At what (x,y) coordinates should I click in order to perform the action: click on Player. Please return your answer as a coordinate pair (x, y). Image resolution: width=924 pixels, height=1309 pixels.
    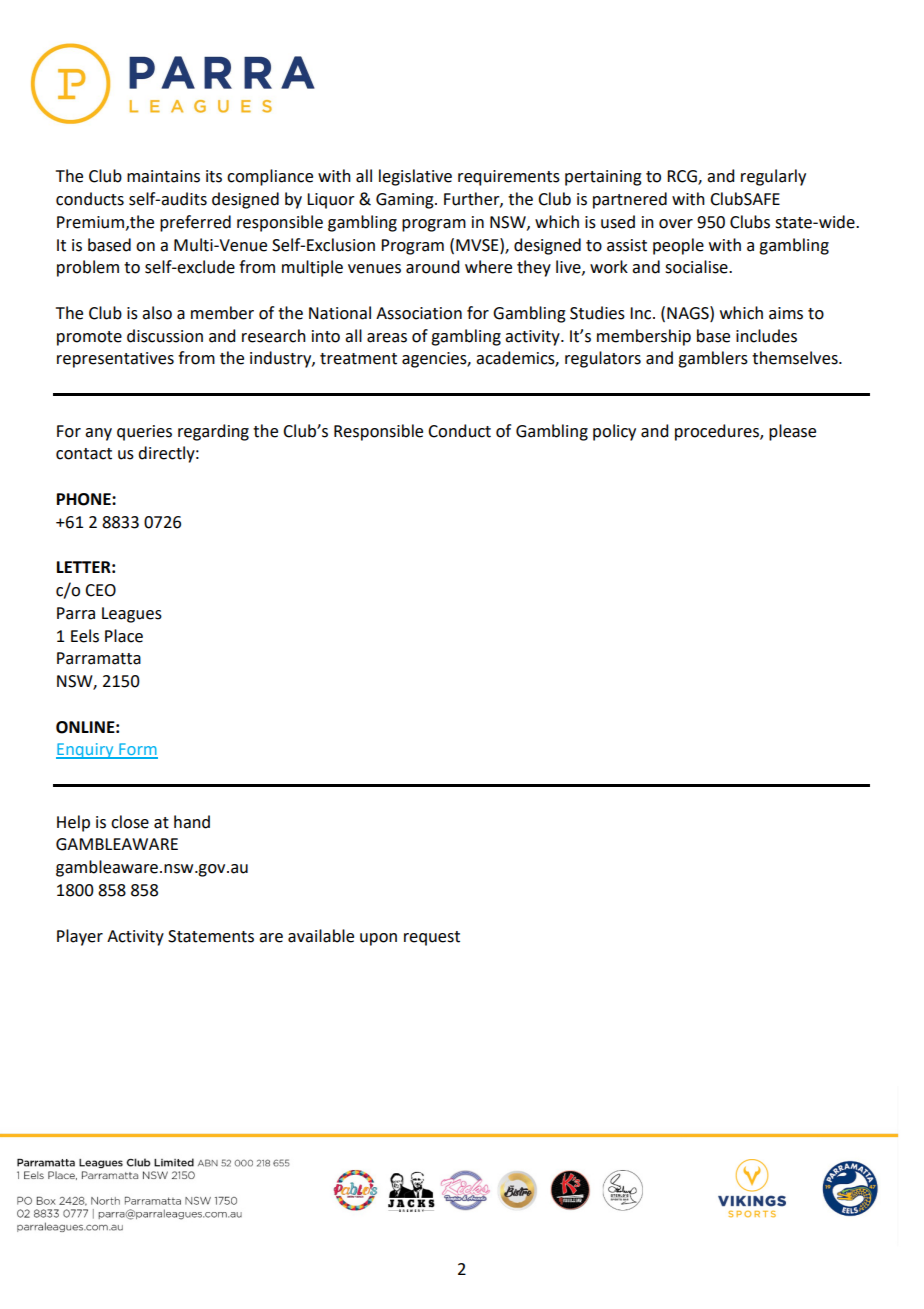
    Looking at the image, I should click on (80, 937).
